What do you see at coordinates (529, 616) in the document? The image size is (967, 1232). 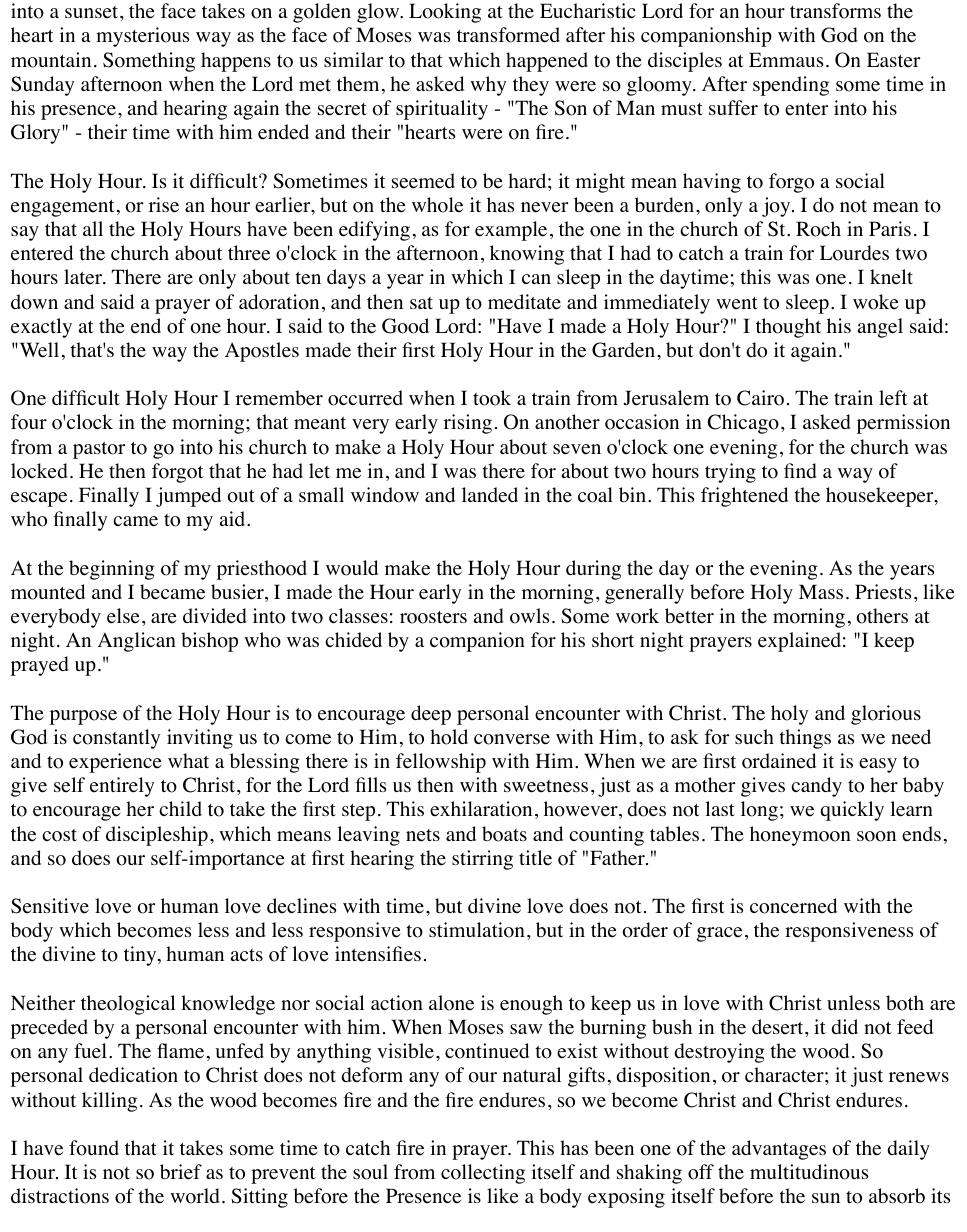 I see `owls` at bounding box center [529, 616].
